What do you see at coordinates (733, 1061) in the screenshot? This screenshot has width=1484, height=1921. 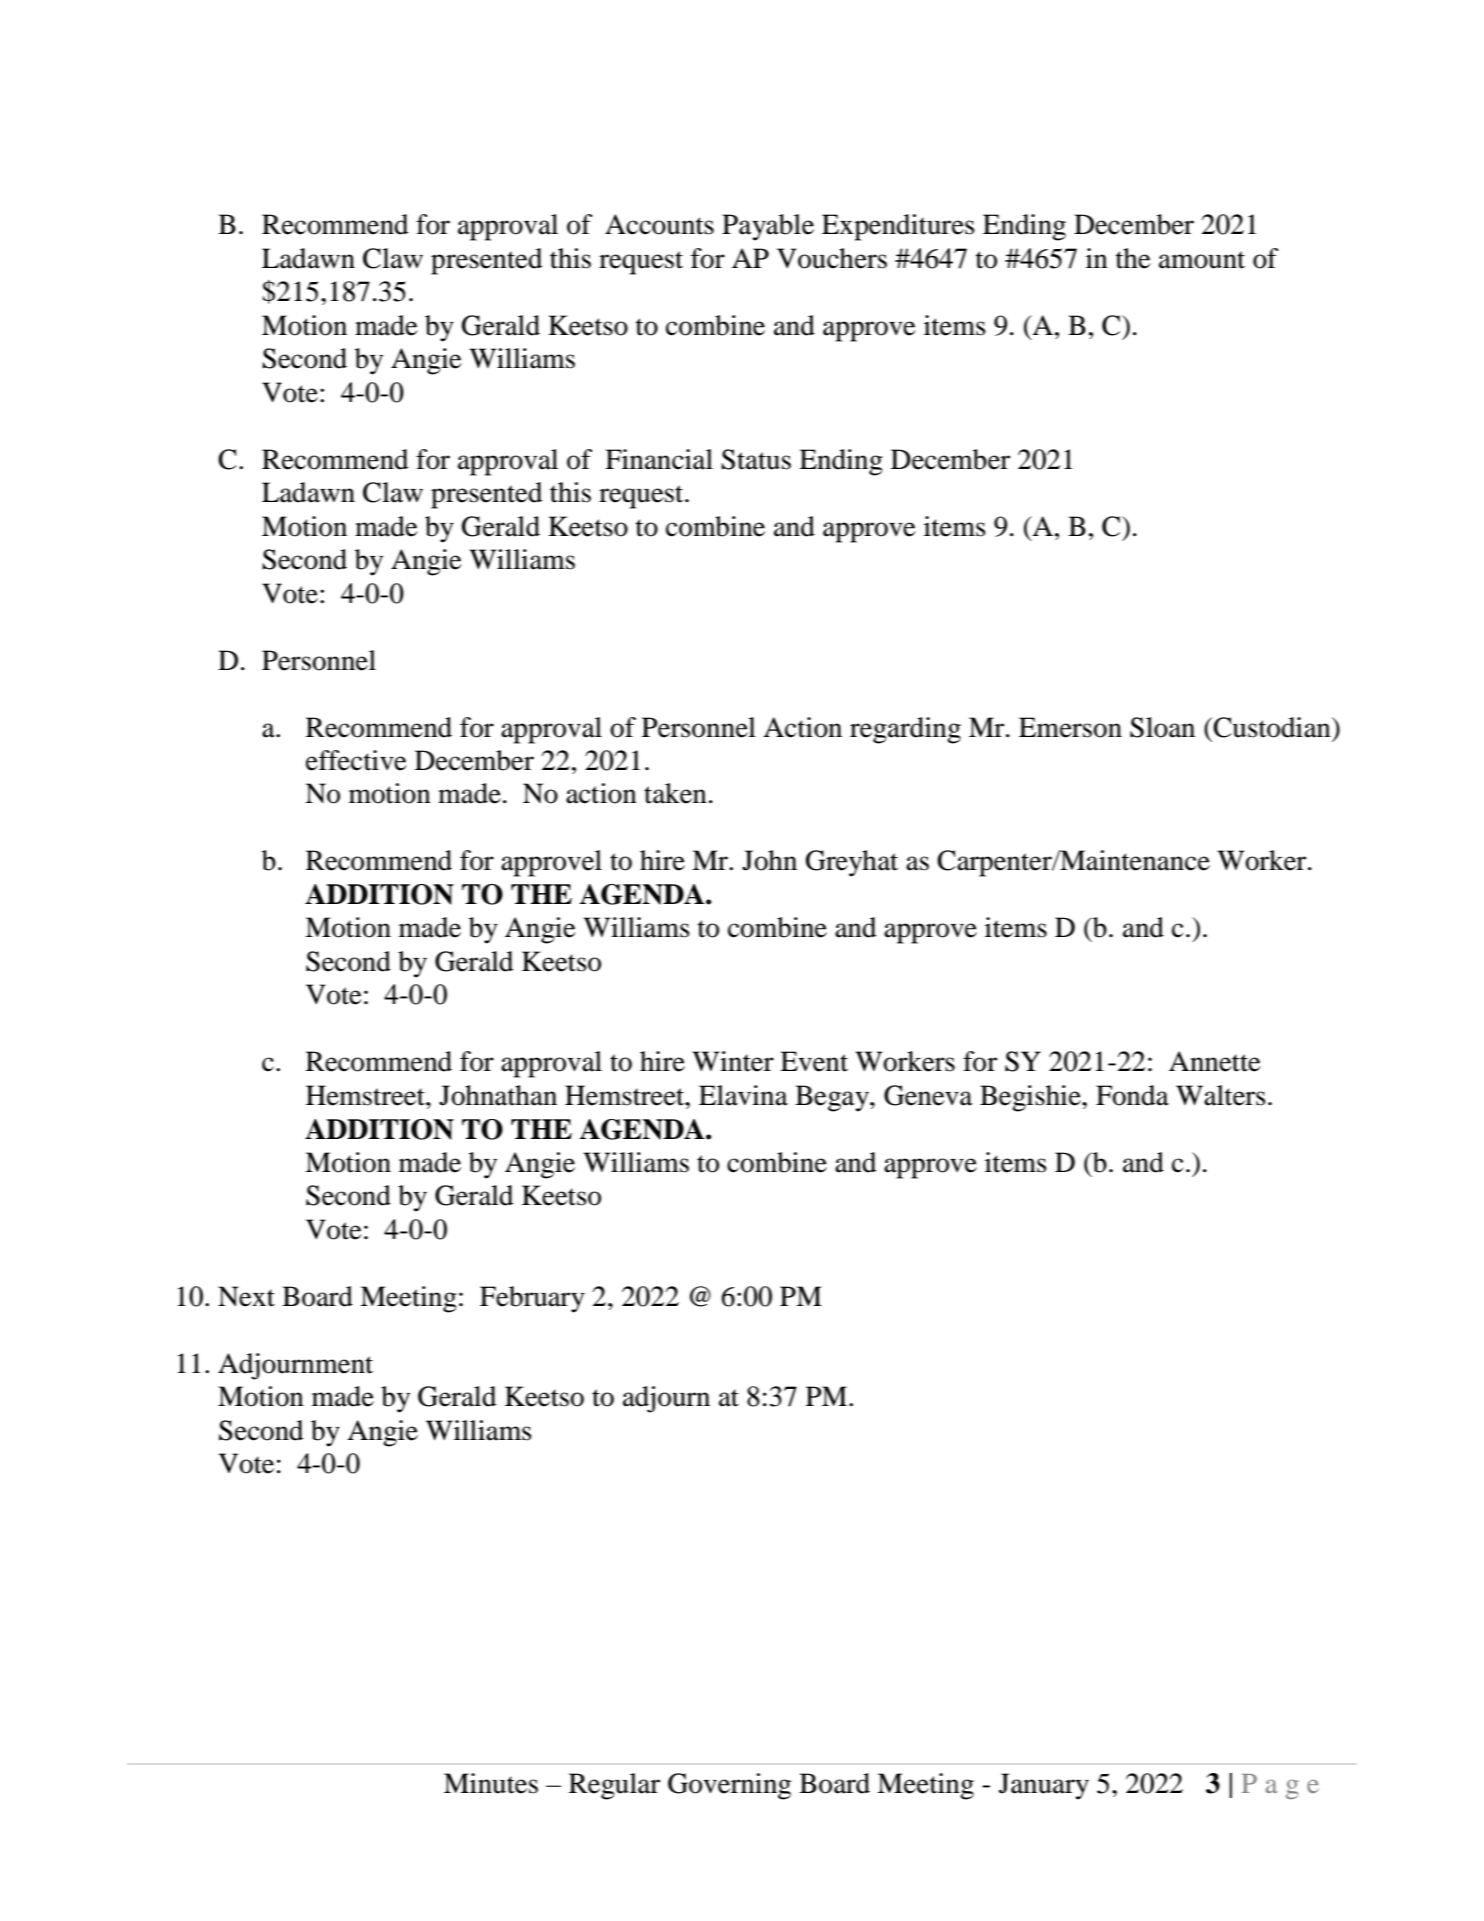 I see `Winter` at bounding box center [733, 1061].
